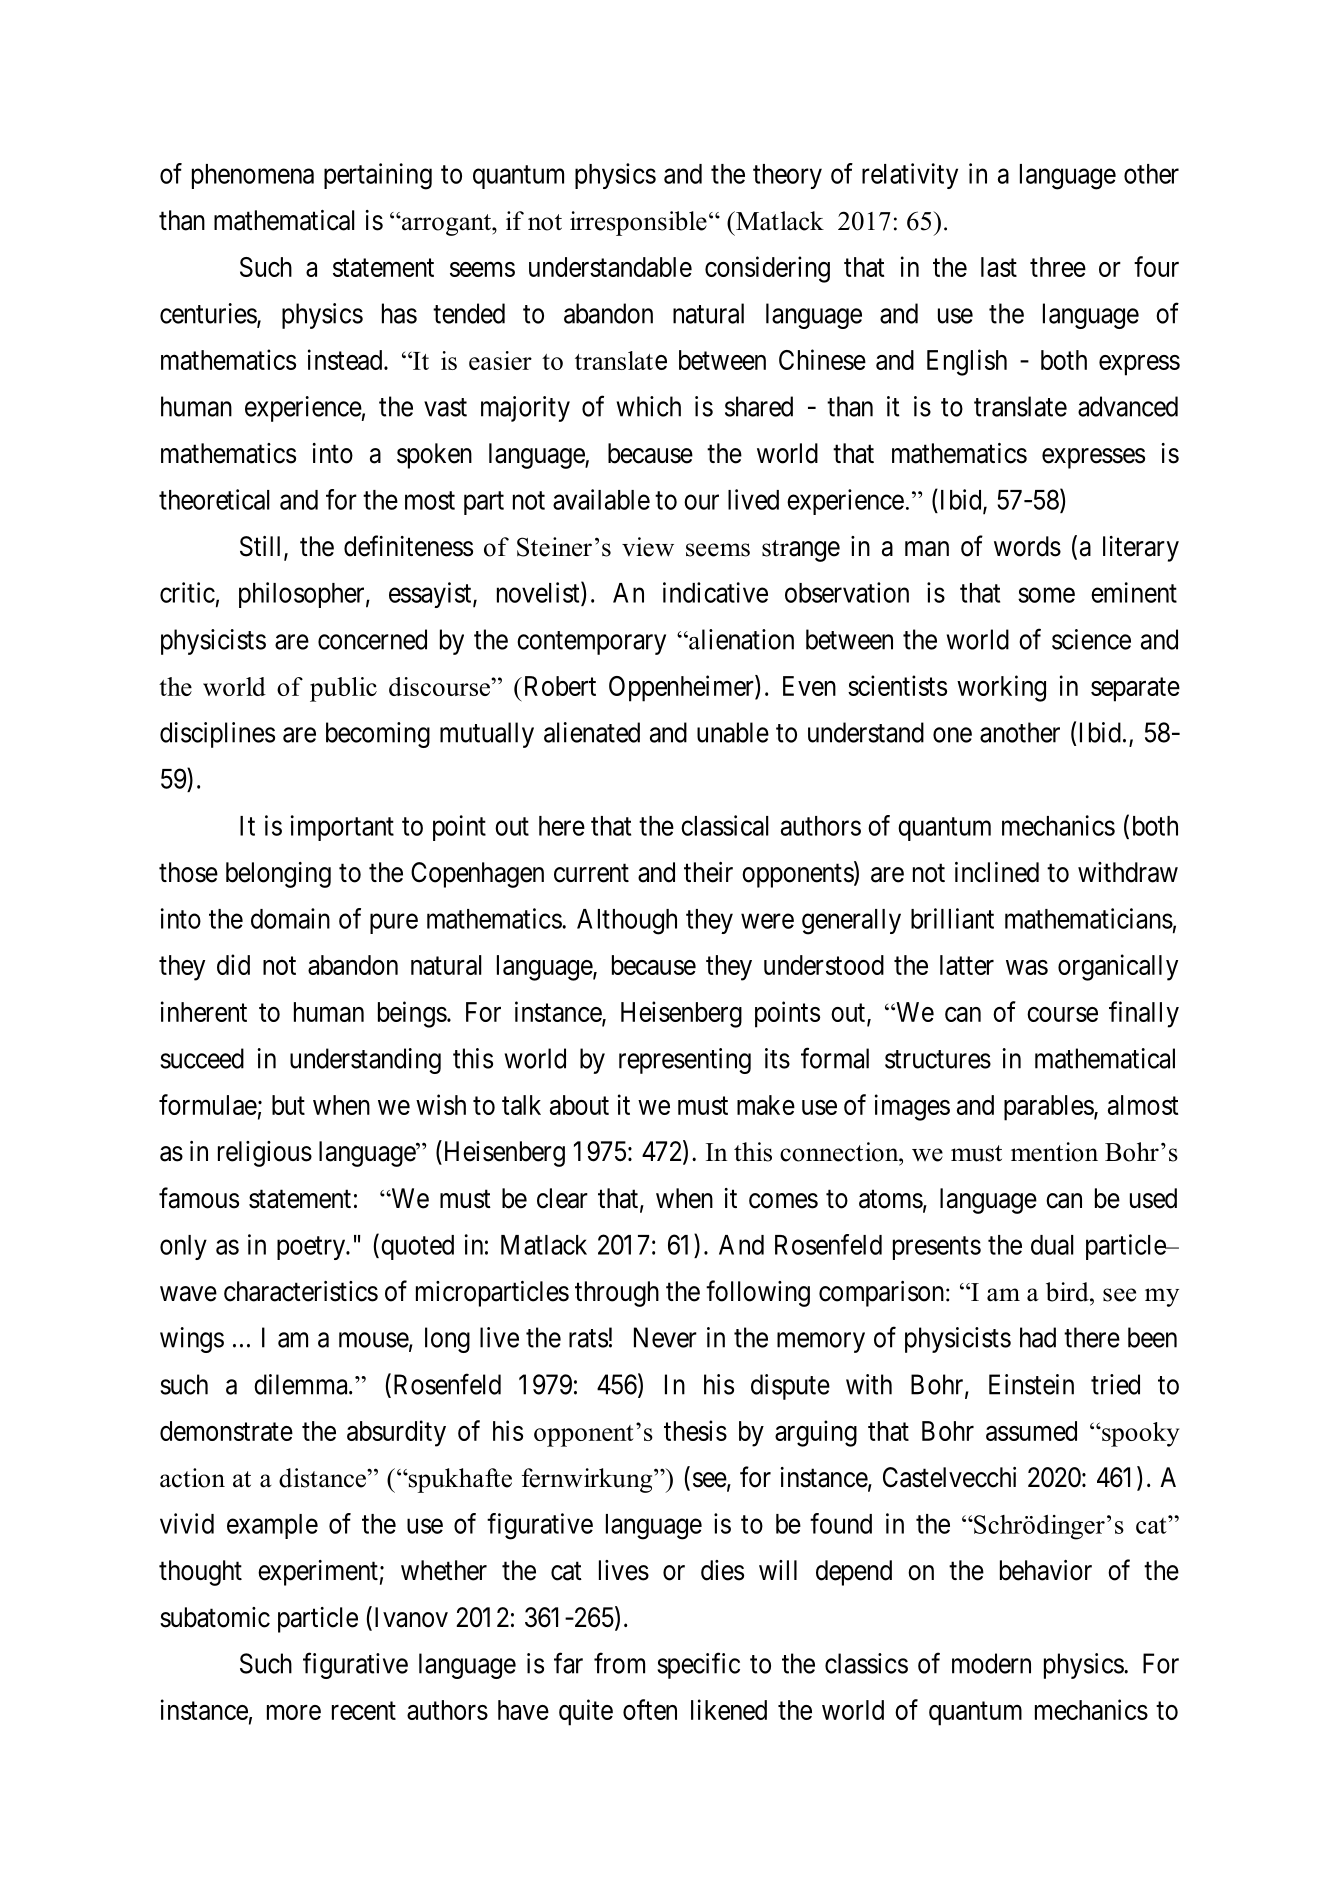 This page has height=1893, width=1338. What do you see at coordinates (1046, 595) in the page?
I see `some` at bounding box center [1046, 595].
